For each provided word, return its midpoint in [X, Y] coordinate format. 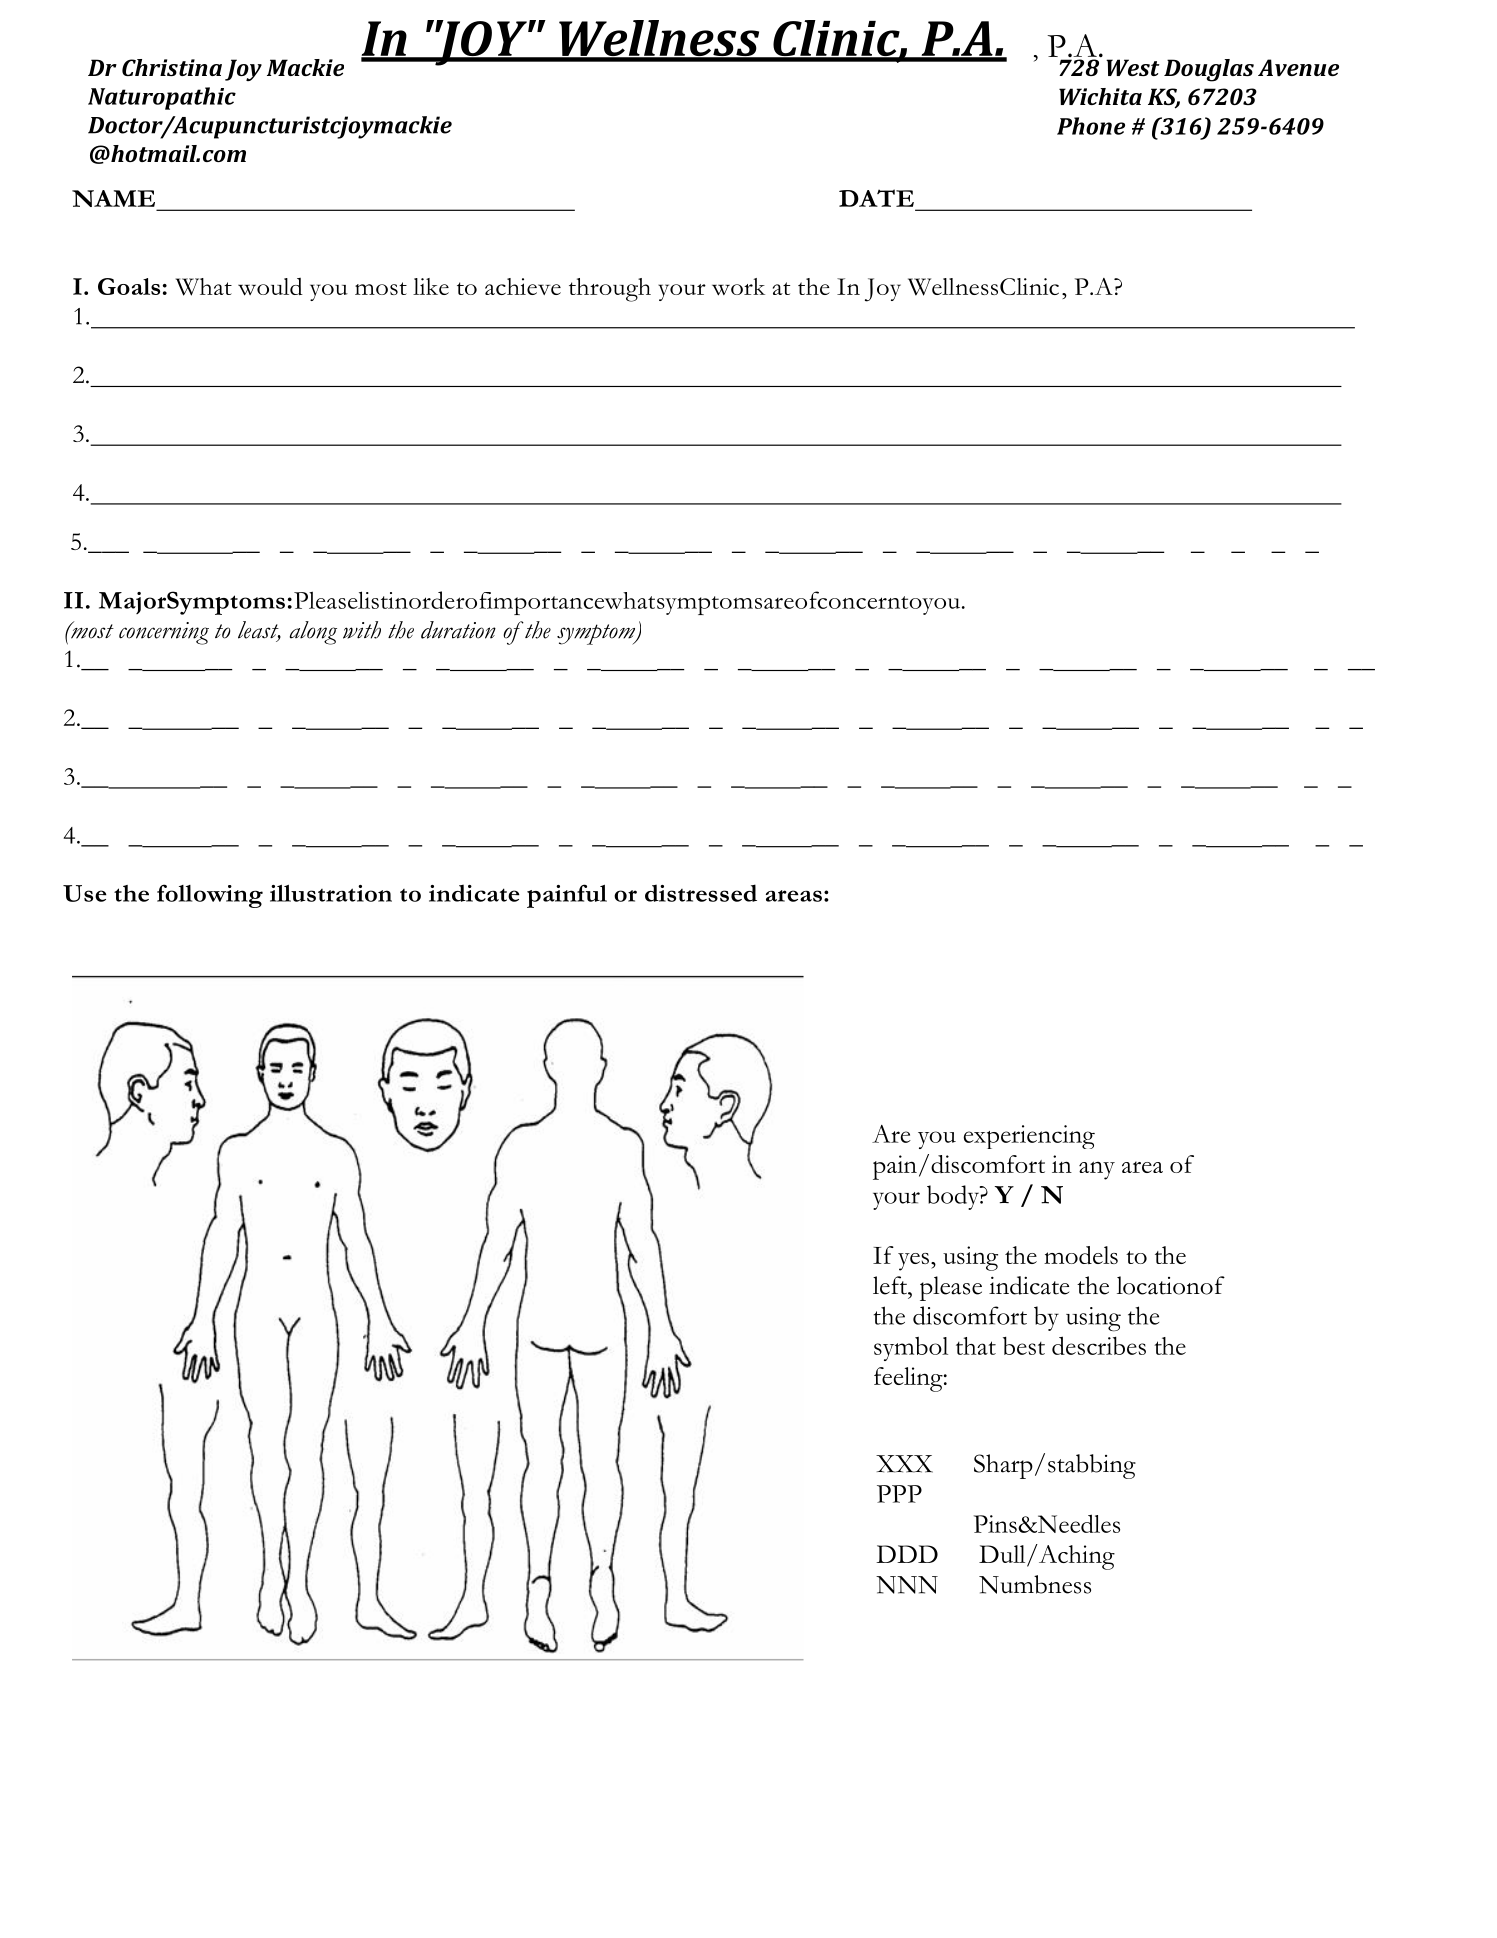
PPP [899, 1494]
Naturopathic [162, 98]
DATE [876, 198]
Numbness [1035, 1584]
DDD [907, 1554]
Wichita [1100, 96]
